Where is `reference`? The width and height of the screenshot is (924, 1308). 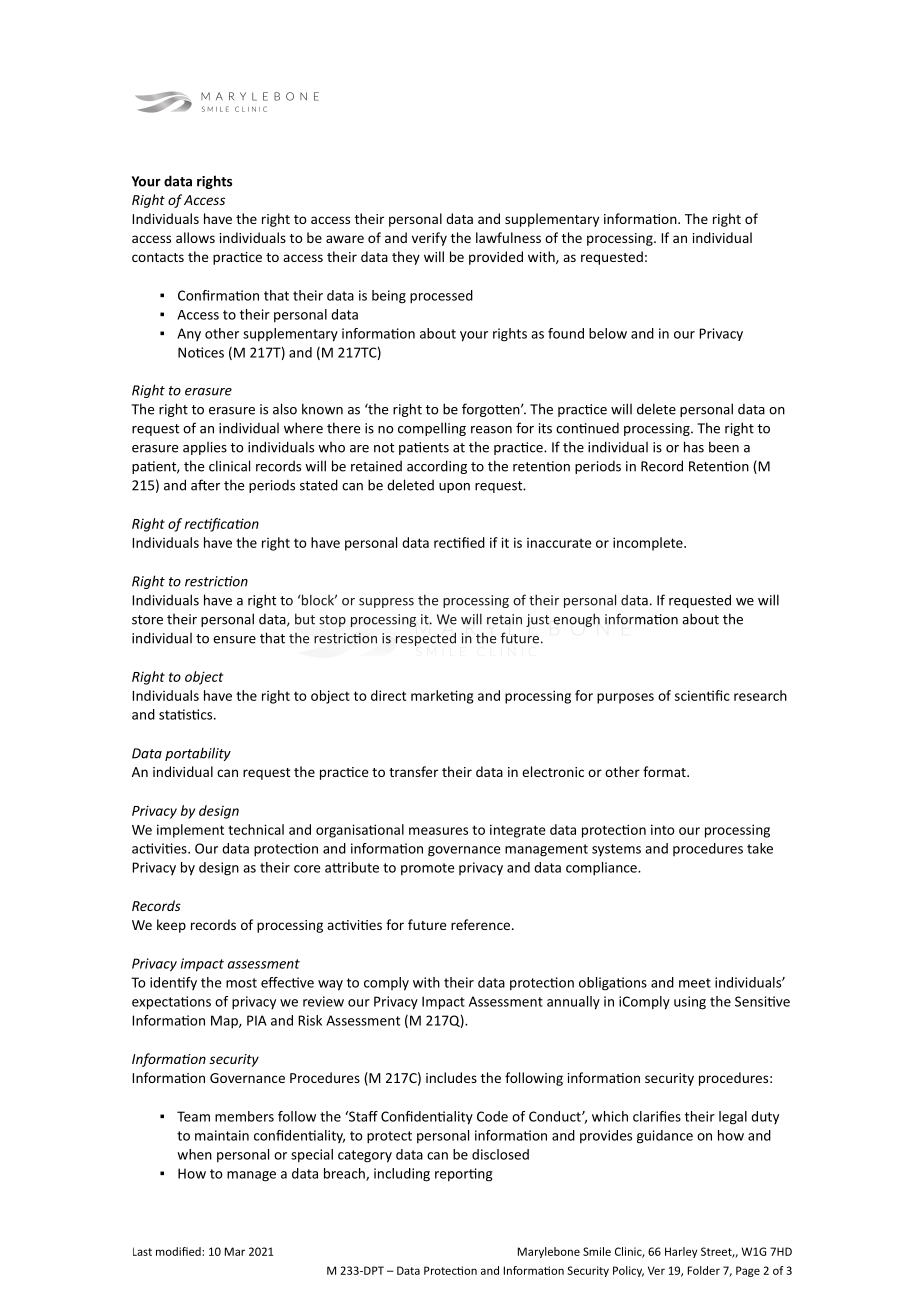
reference is located at coordinates (480, 924).
